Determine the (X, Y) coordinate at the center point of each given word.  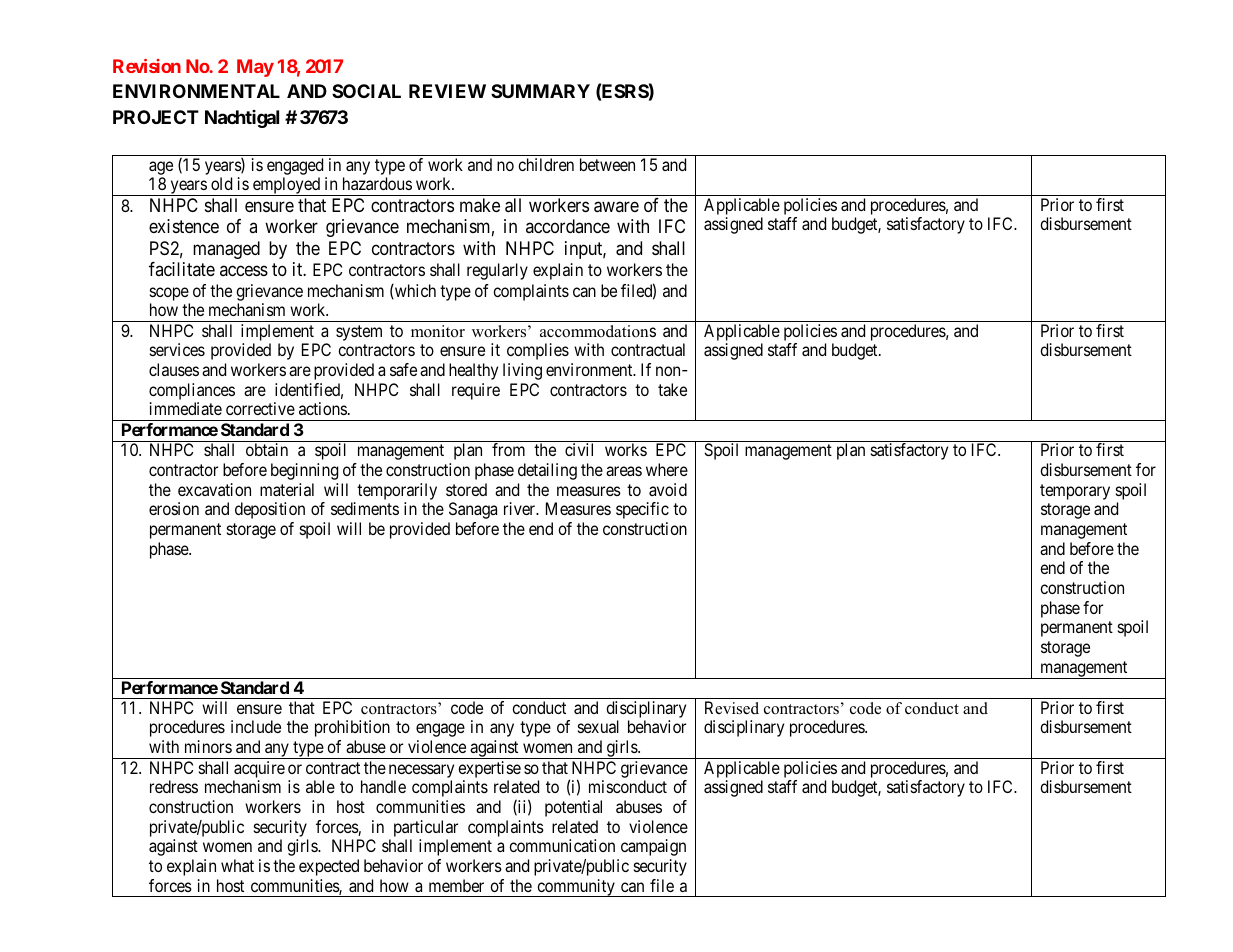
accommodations (598, 331)
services (177, 349)
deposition (270, 510)
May (255, 68)
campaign (653, 847)
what (237, 865)
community (576, 888)
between (607, 164)
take (672, 389)
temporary (1075, 492)
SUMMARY (540, 91)
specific (642, 510)
